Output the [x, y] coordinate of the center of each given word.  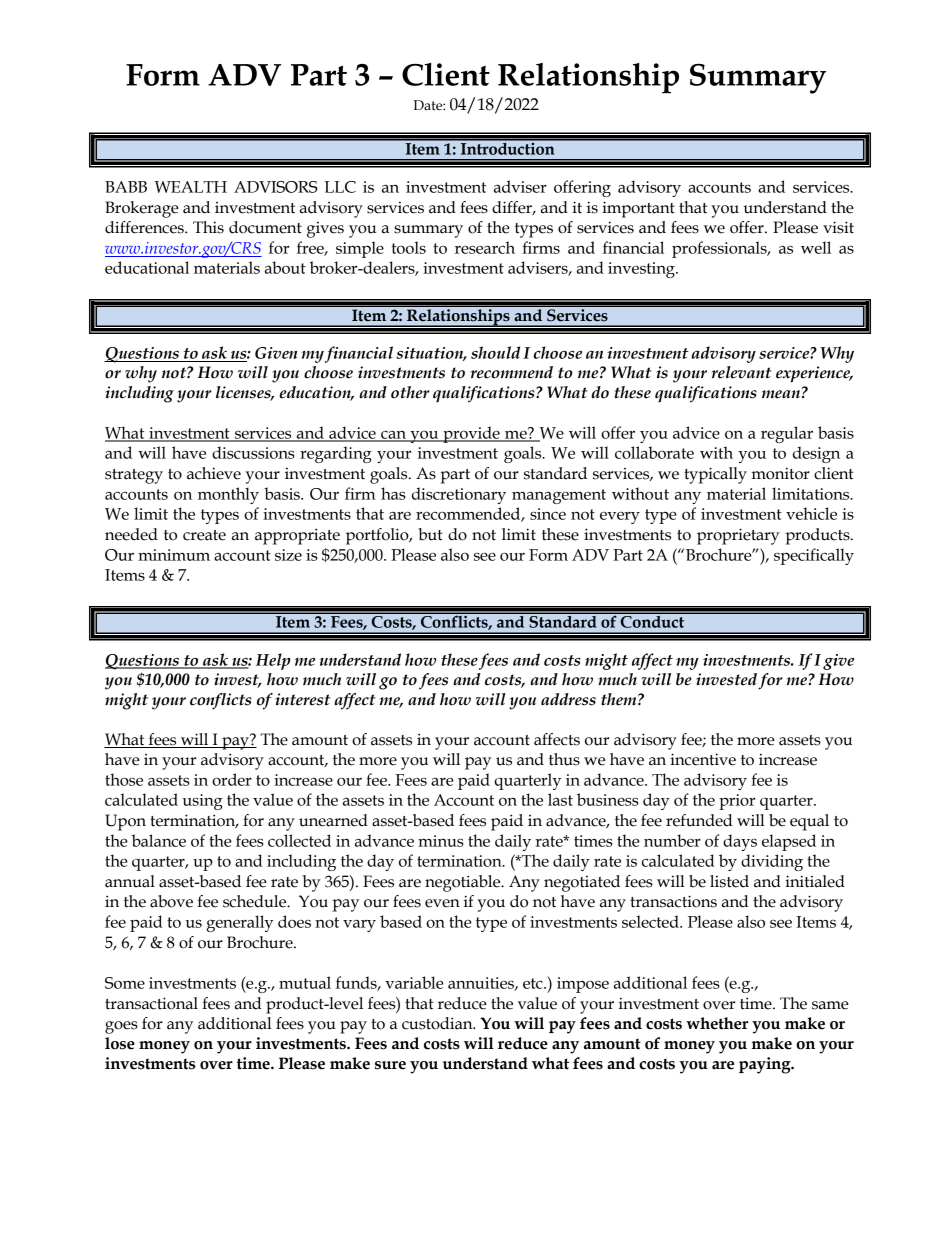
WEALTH [191, 187]
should [495, 352]
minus [441, 841]
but [430, 534]
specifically [814, 556]
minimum [174, 555]
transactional [151, 1003]
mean [781, 394]
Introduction [508, 147]
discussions [253, 452]
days [740, 842]
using [203, 802]
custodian [438, 1023]
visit [838, 227]
